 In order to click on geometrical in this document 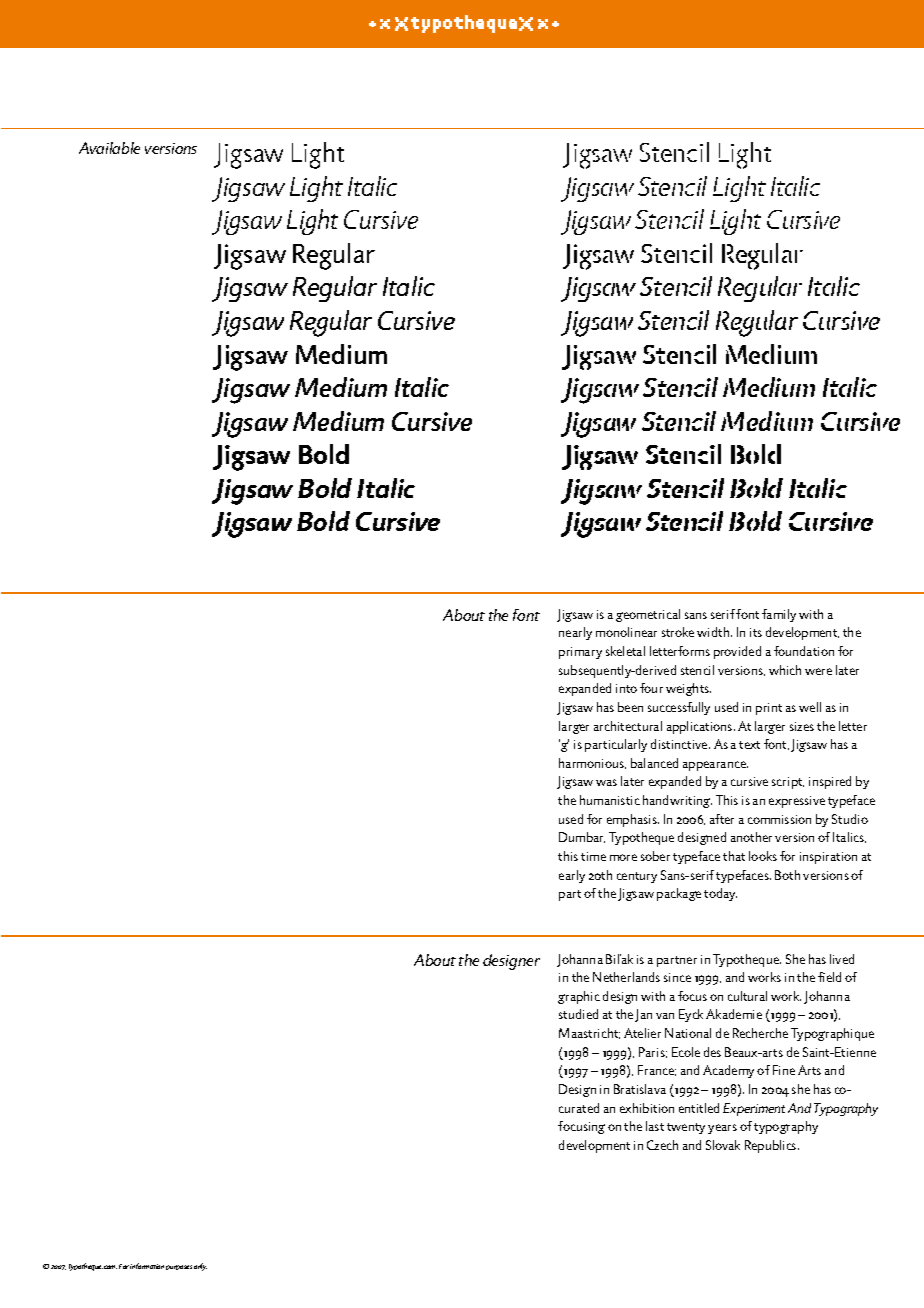, I will do `click(648, 615)`.
